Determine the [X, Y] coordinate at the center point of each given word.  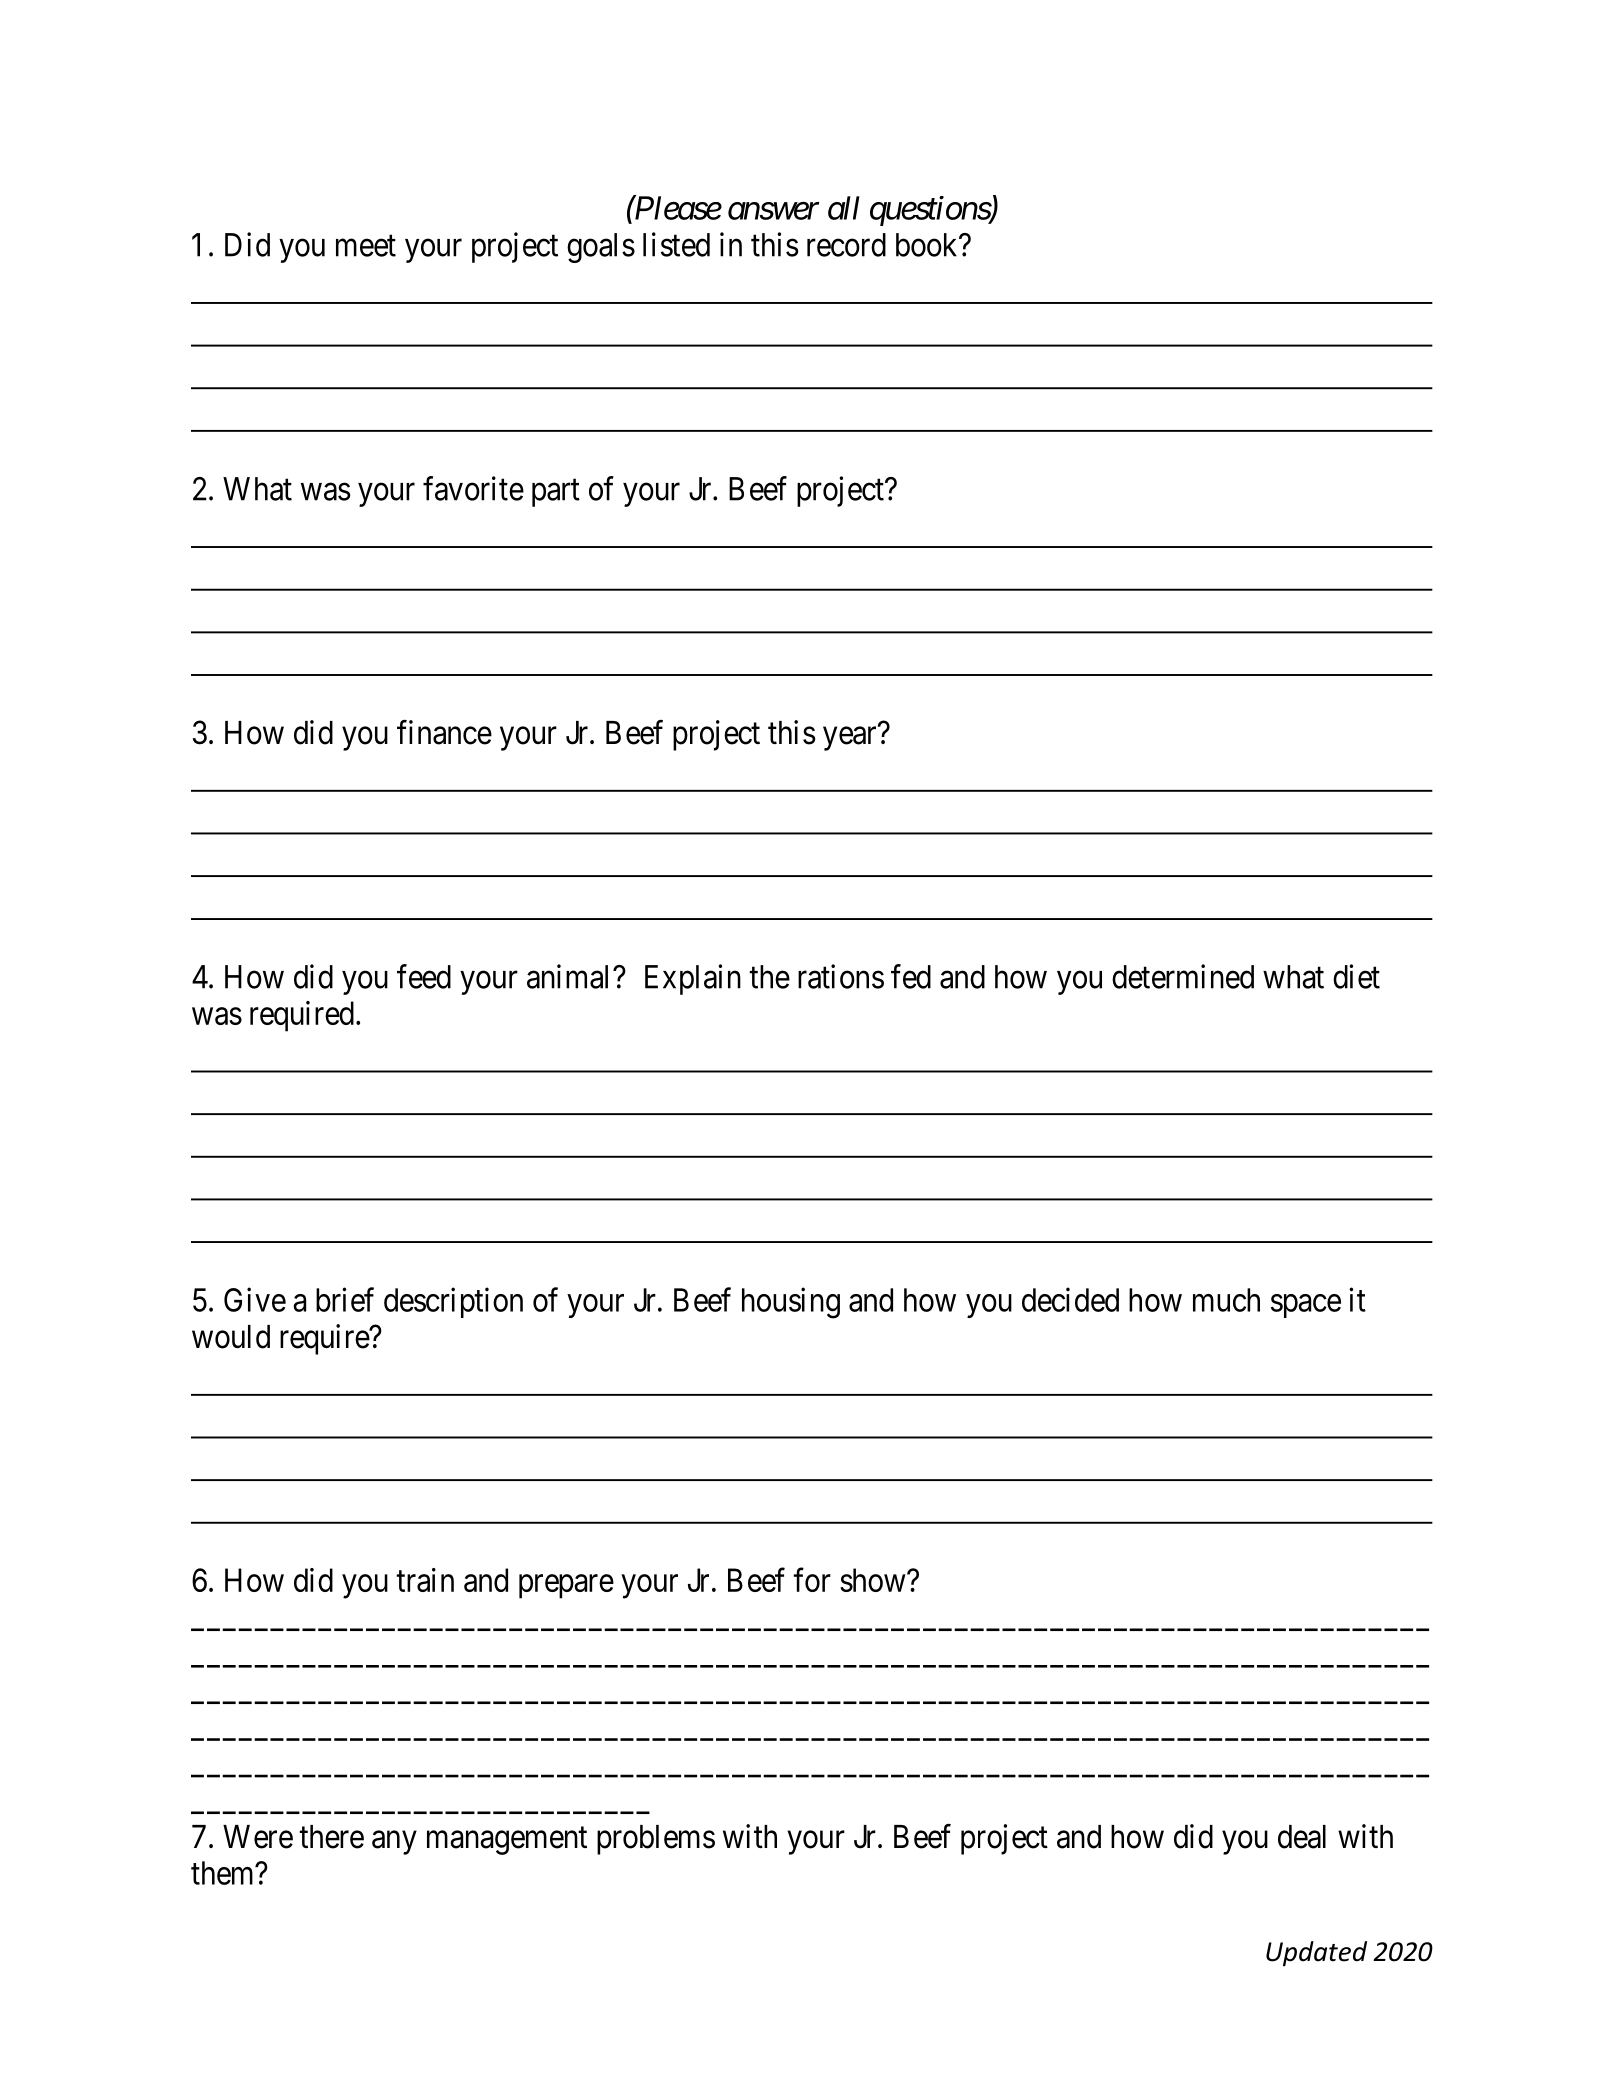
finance [444, 732]
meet [366, 246]
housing [791, 1303]
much [1226, 1300]
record [846, 245]
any [394, 1843]
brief [345, 1299]
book [928, 245]
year [849, 739]
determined [1183, 976]
